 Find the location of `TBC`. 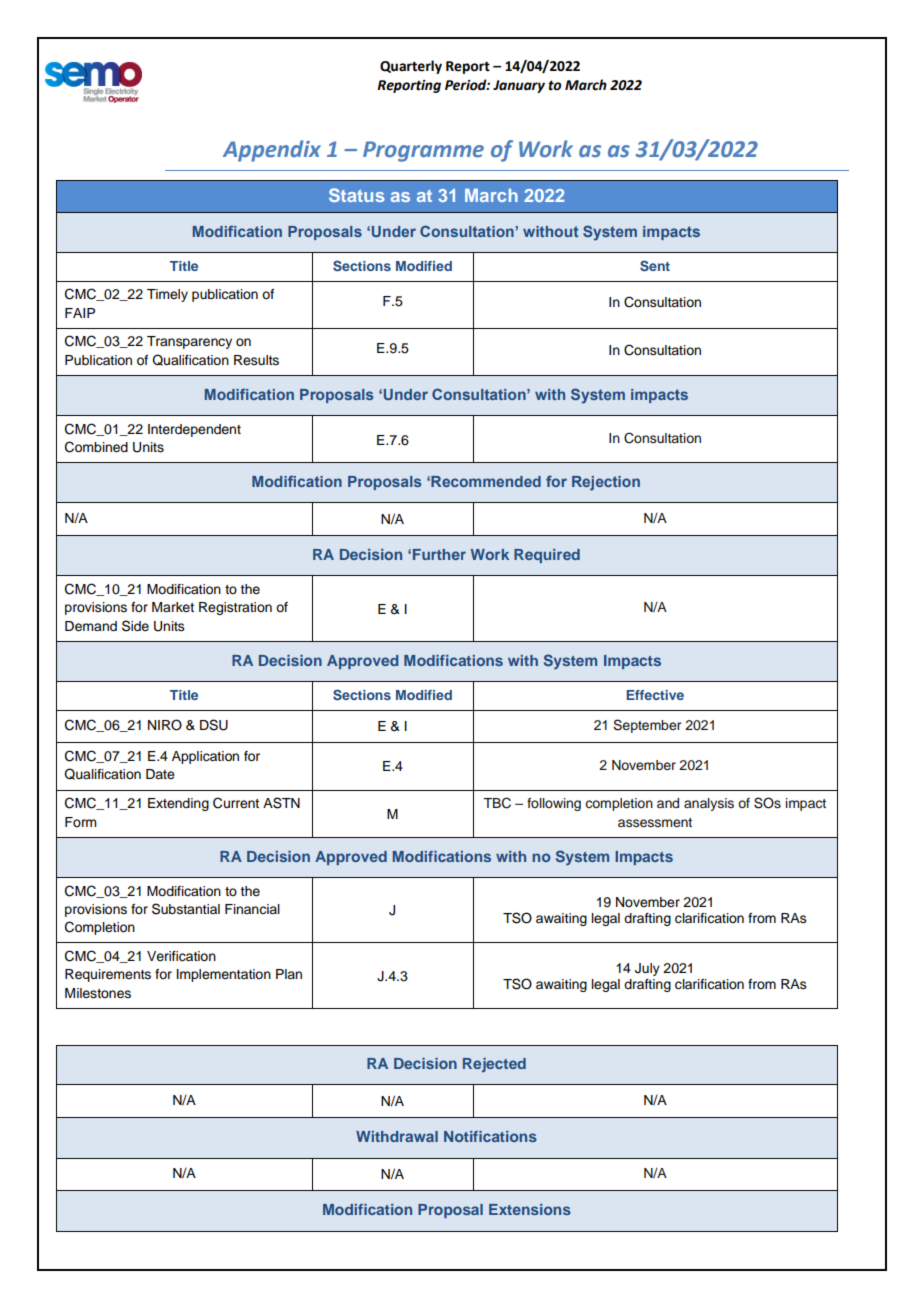

TBC is located at coordinates (497, 803).
